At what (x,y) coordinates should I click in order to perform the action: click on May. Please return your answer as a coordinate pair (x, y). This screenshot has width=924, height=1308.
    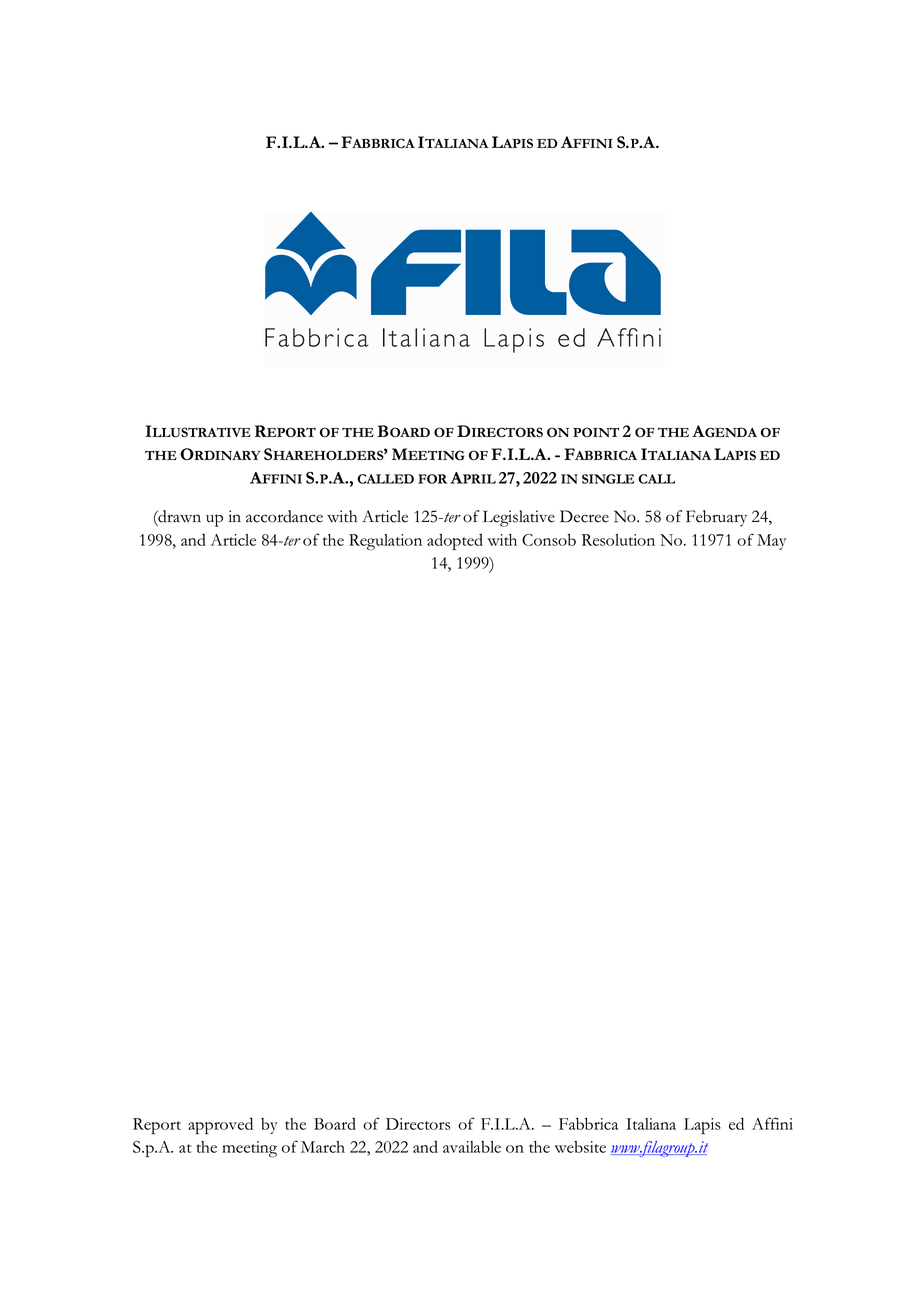
    Looking at the image, I should click on (771, 542).
